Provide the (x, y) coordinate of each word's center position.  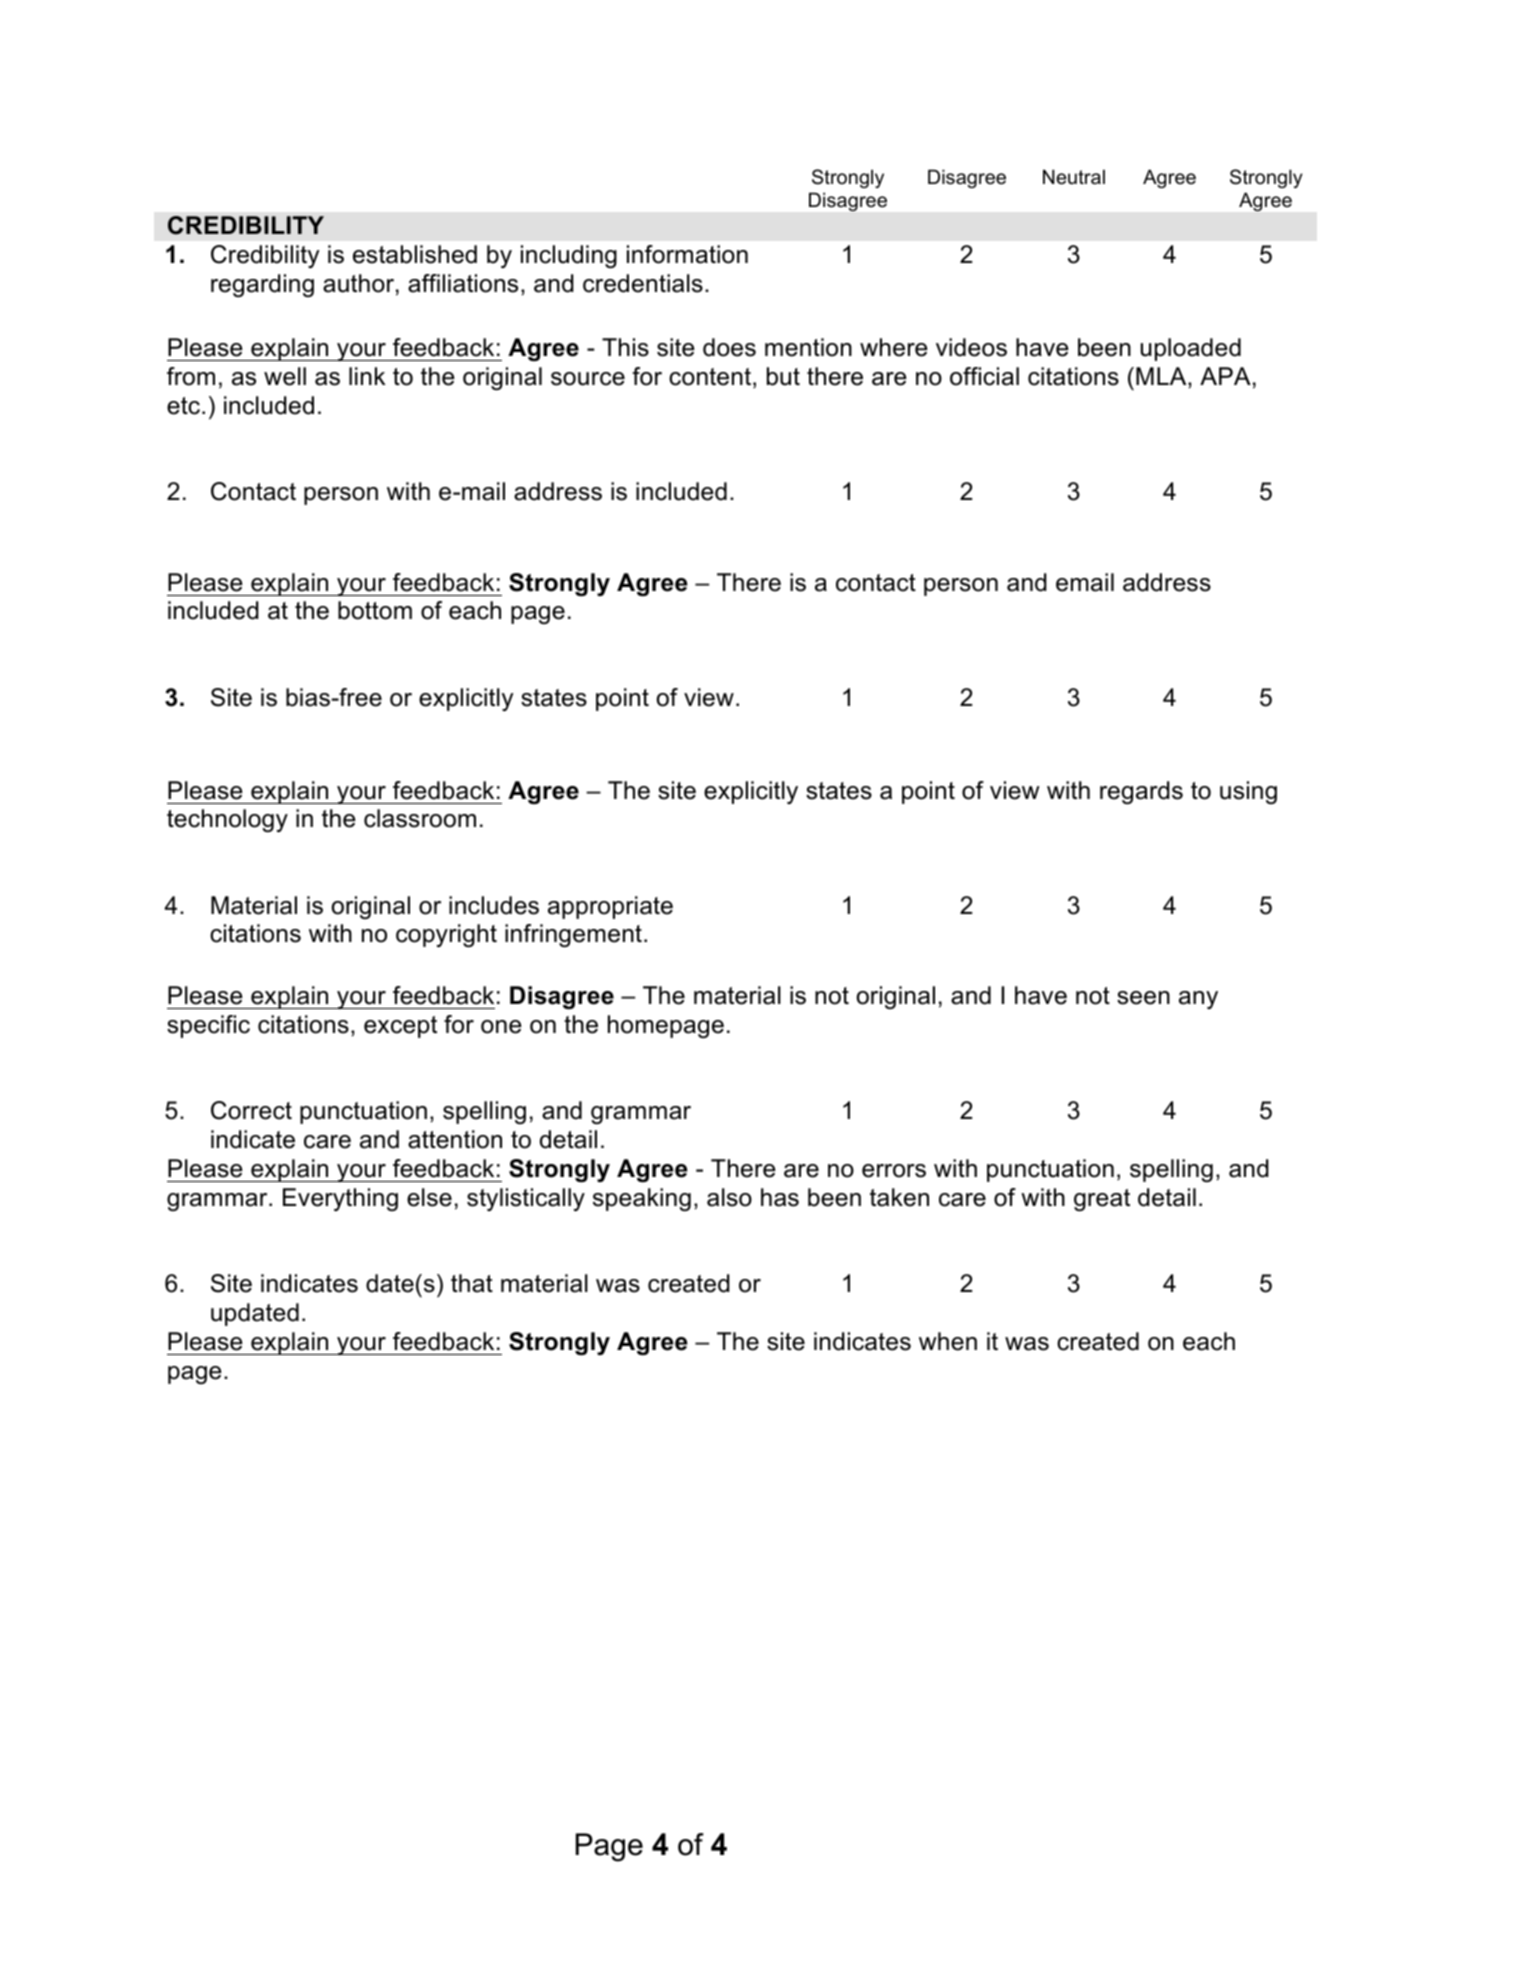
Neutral (1074, 177)
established (415, 254)
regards (1141, 792)
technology (227, 820)
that (472, 1283)
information (687, 254)
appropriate (610, 907)
